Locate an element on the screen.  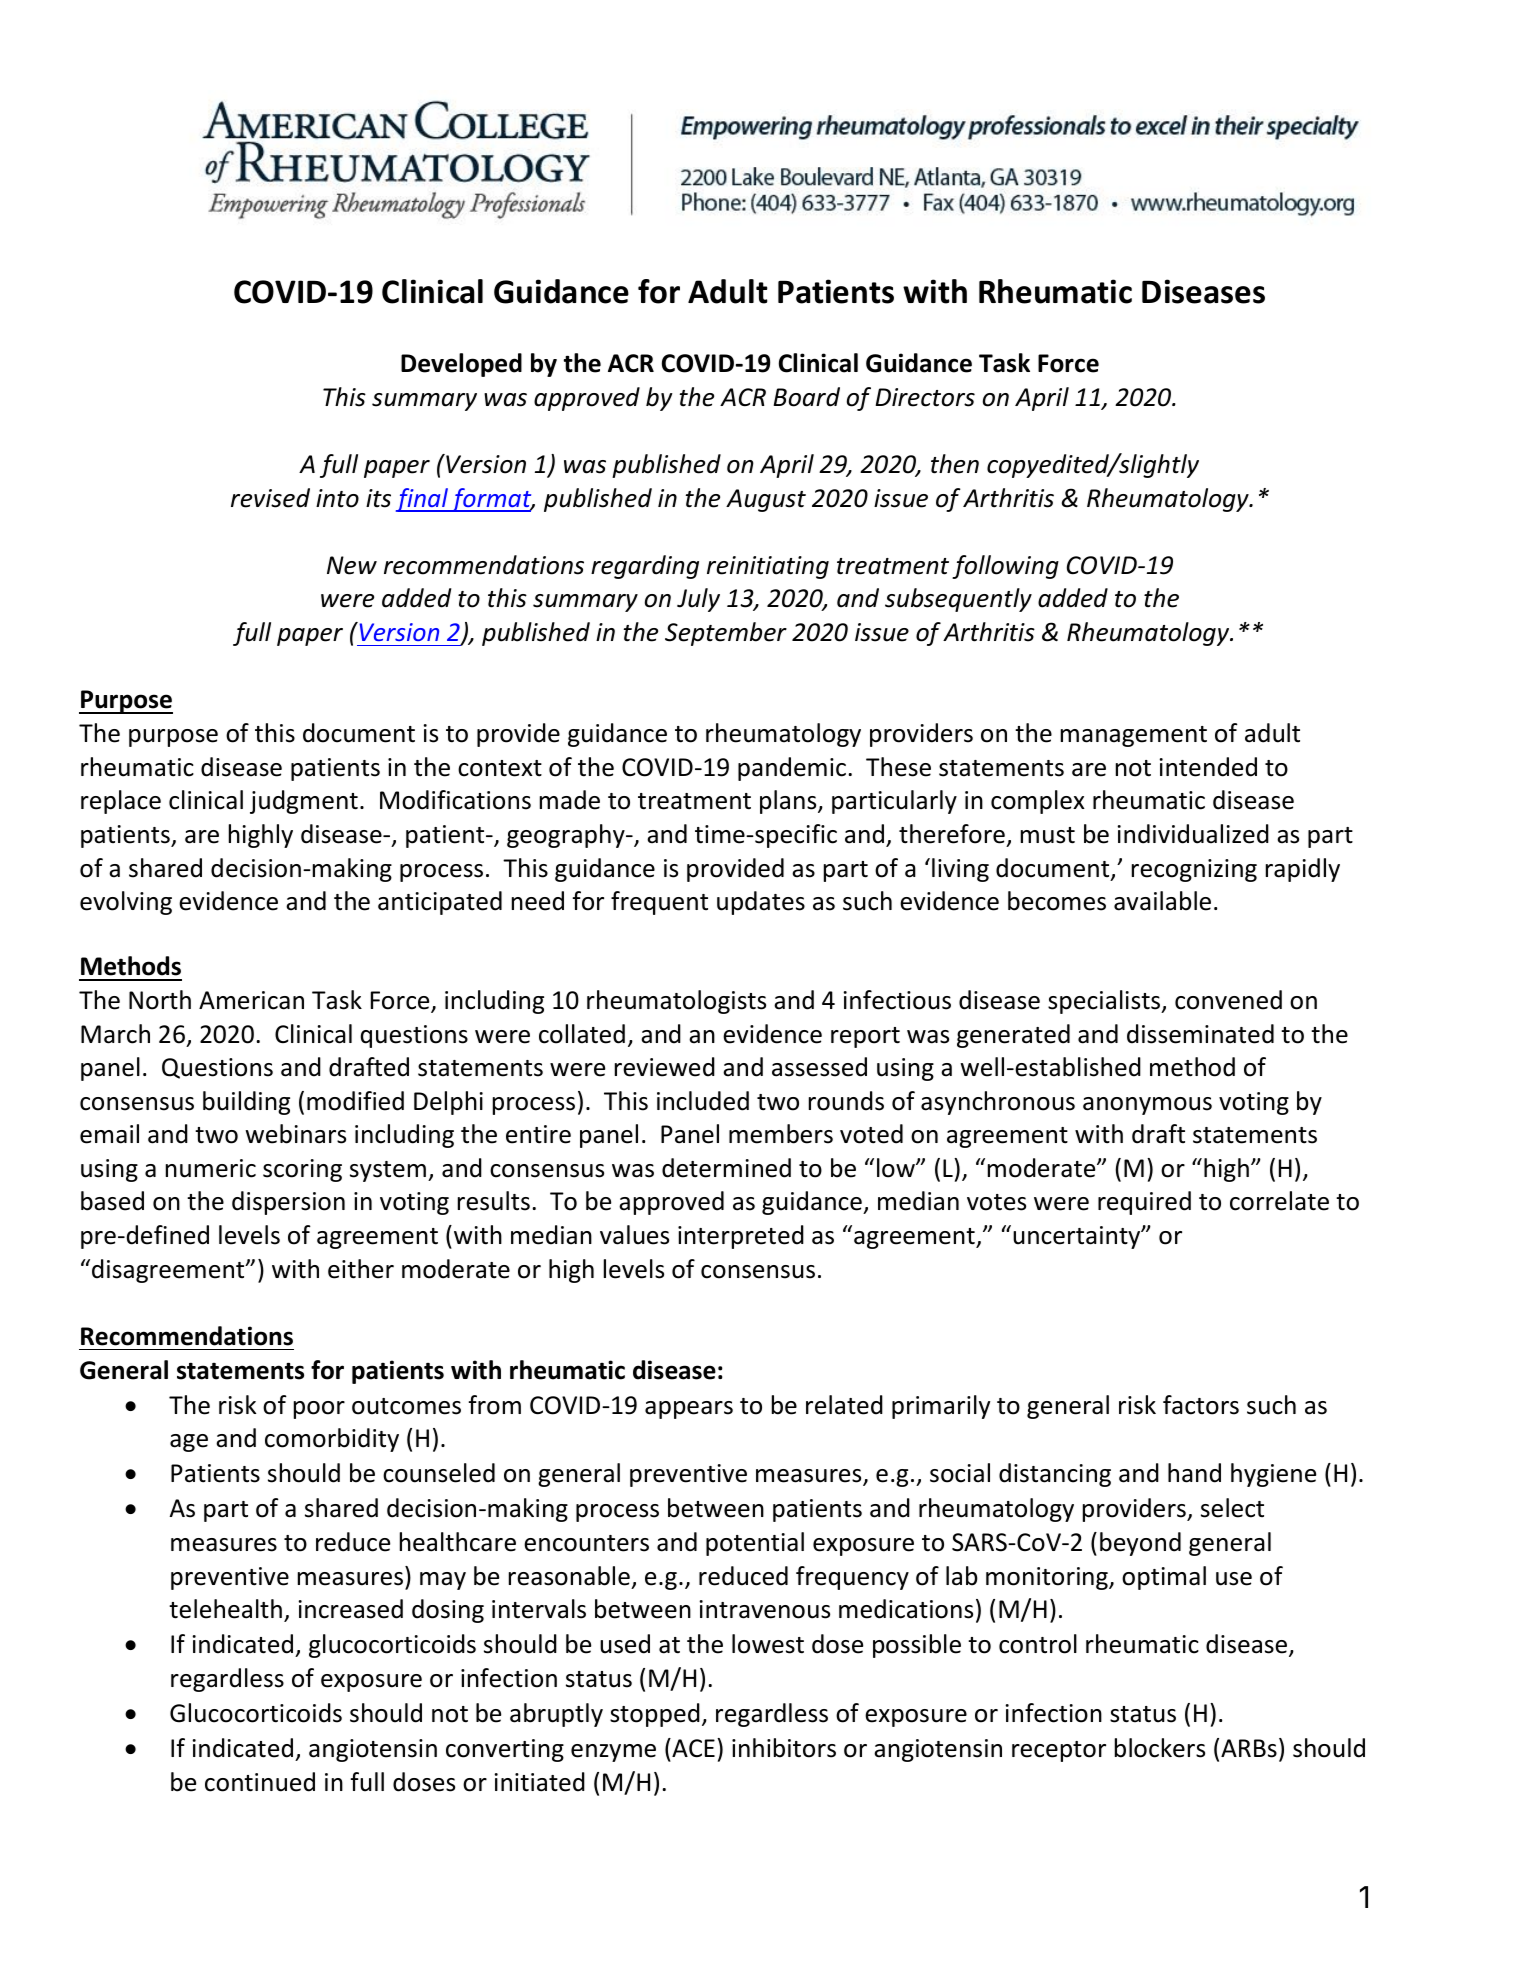
continued is located at coordinates (260, 1782).
